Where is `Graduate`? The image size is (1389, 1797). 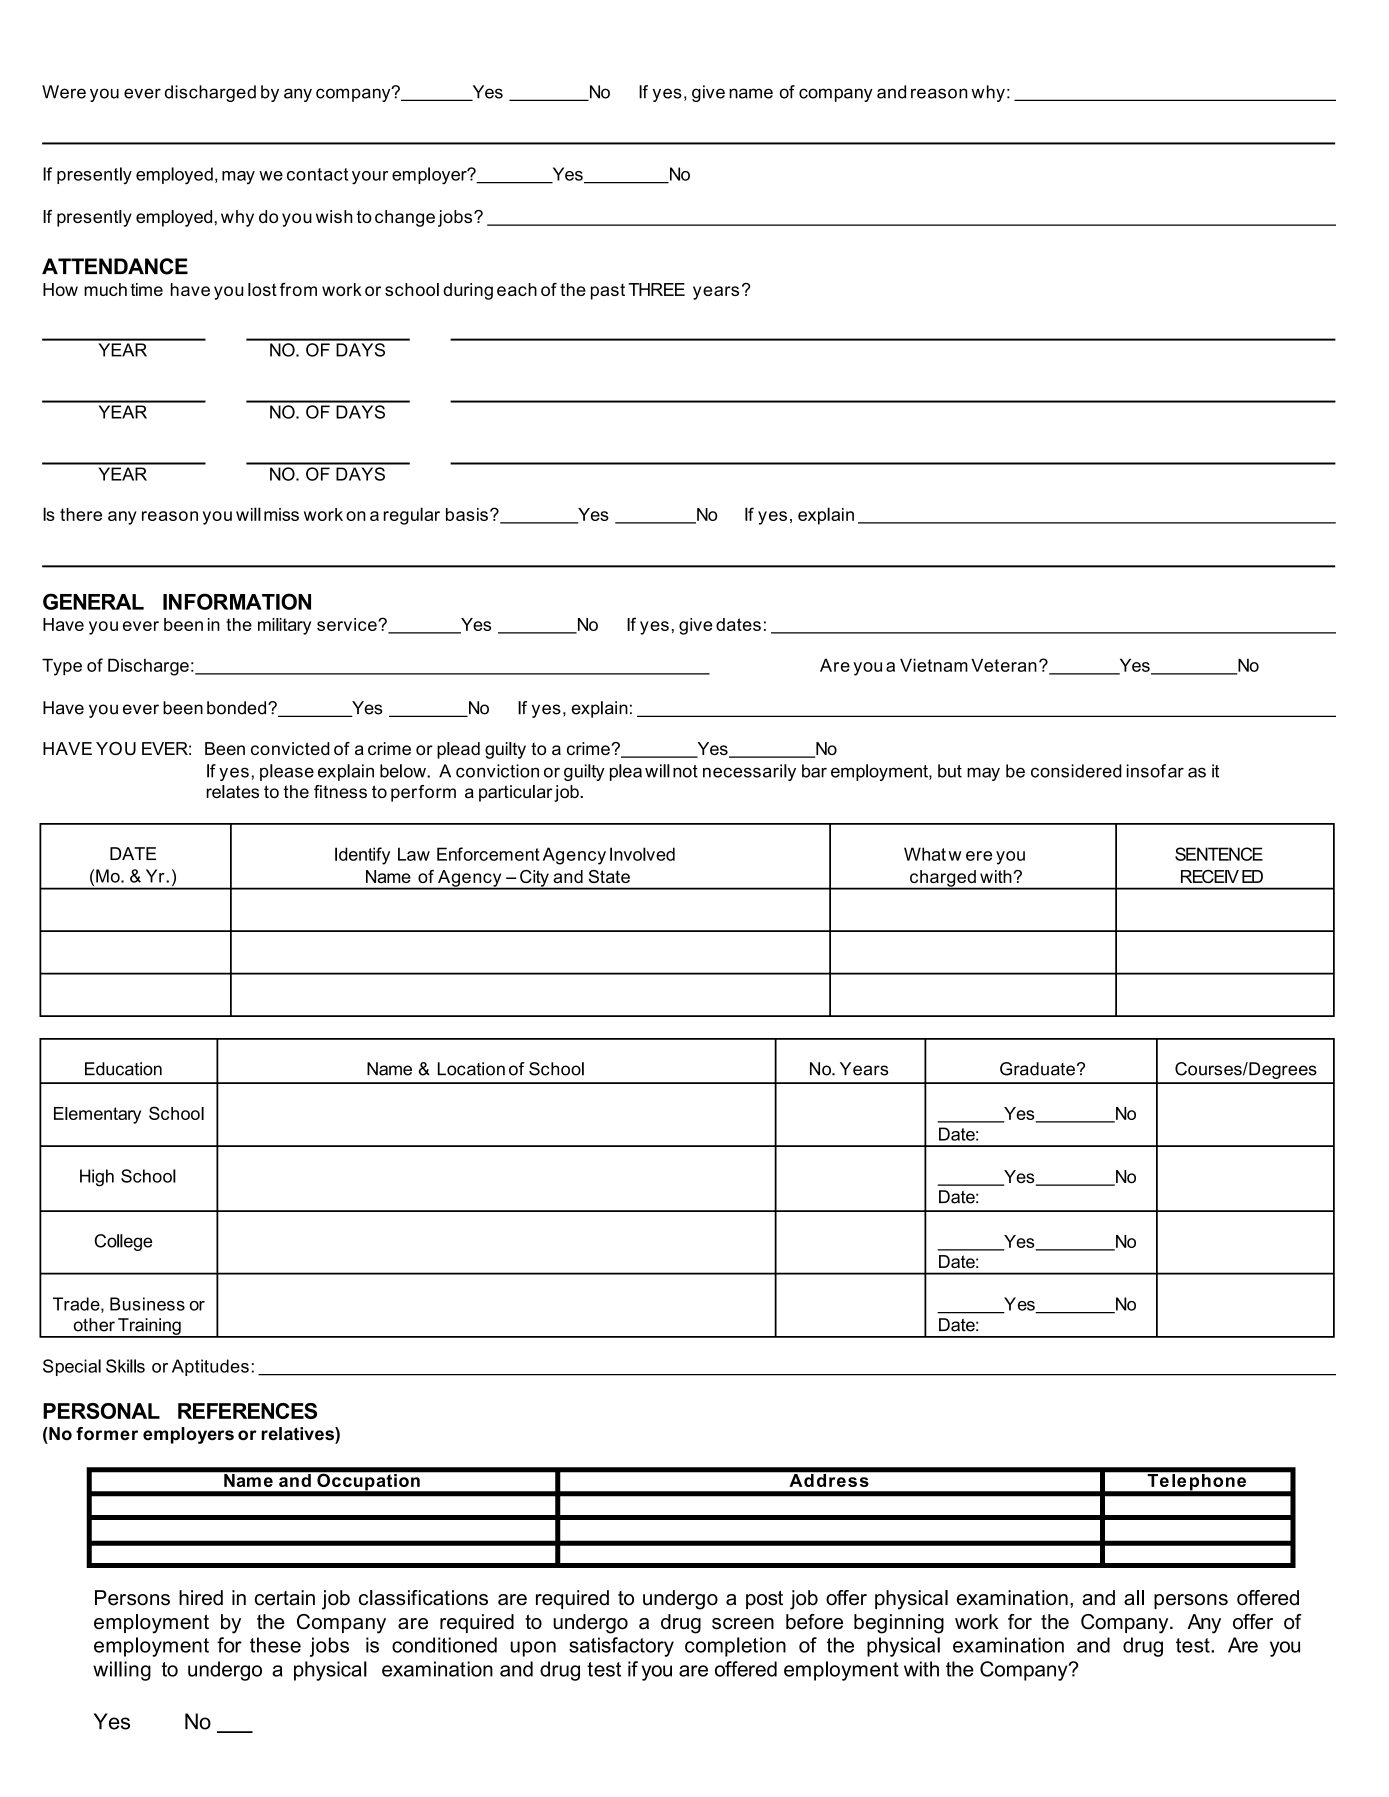
Graduate is located at coordinates (1037, 1069).
